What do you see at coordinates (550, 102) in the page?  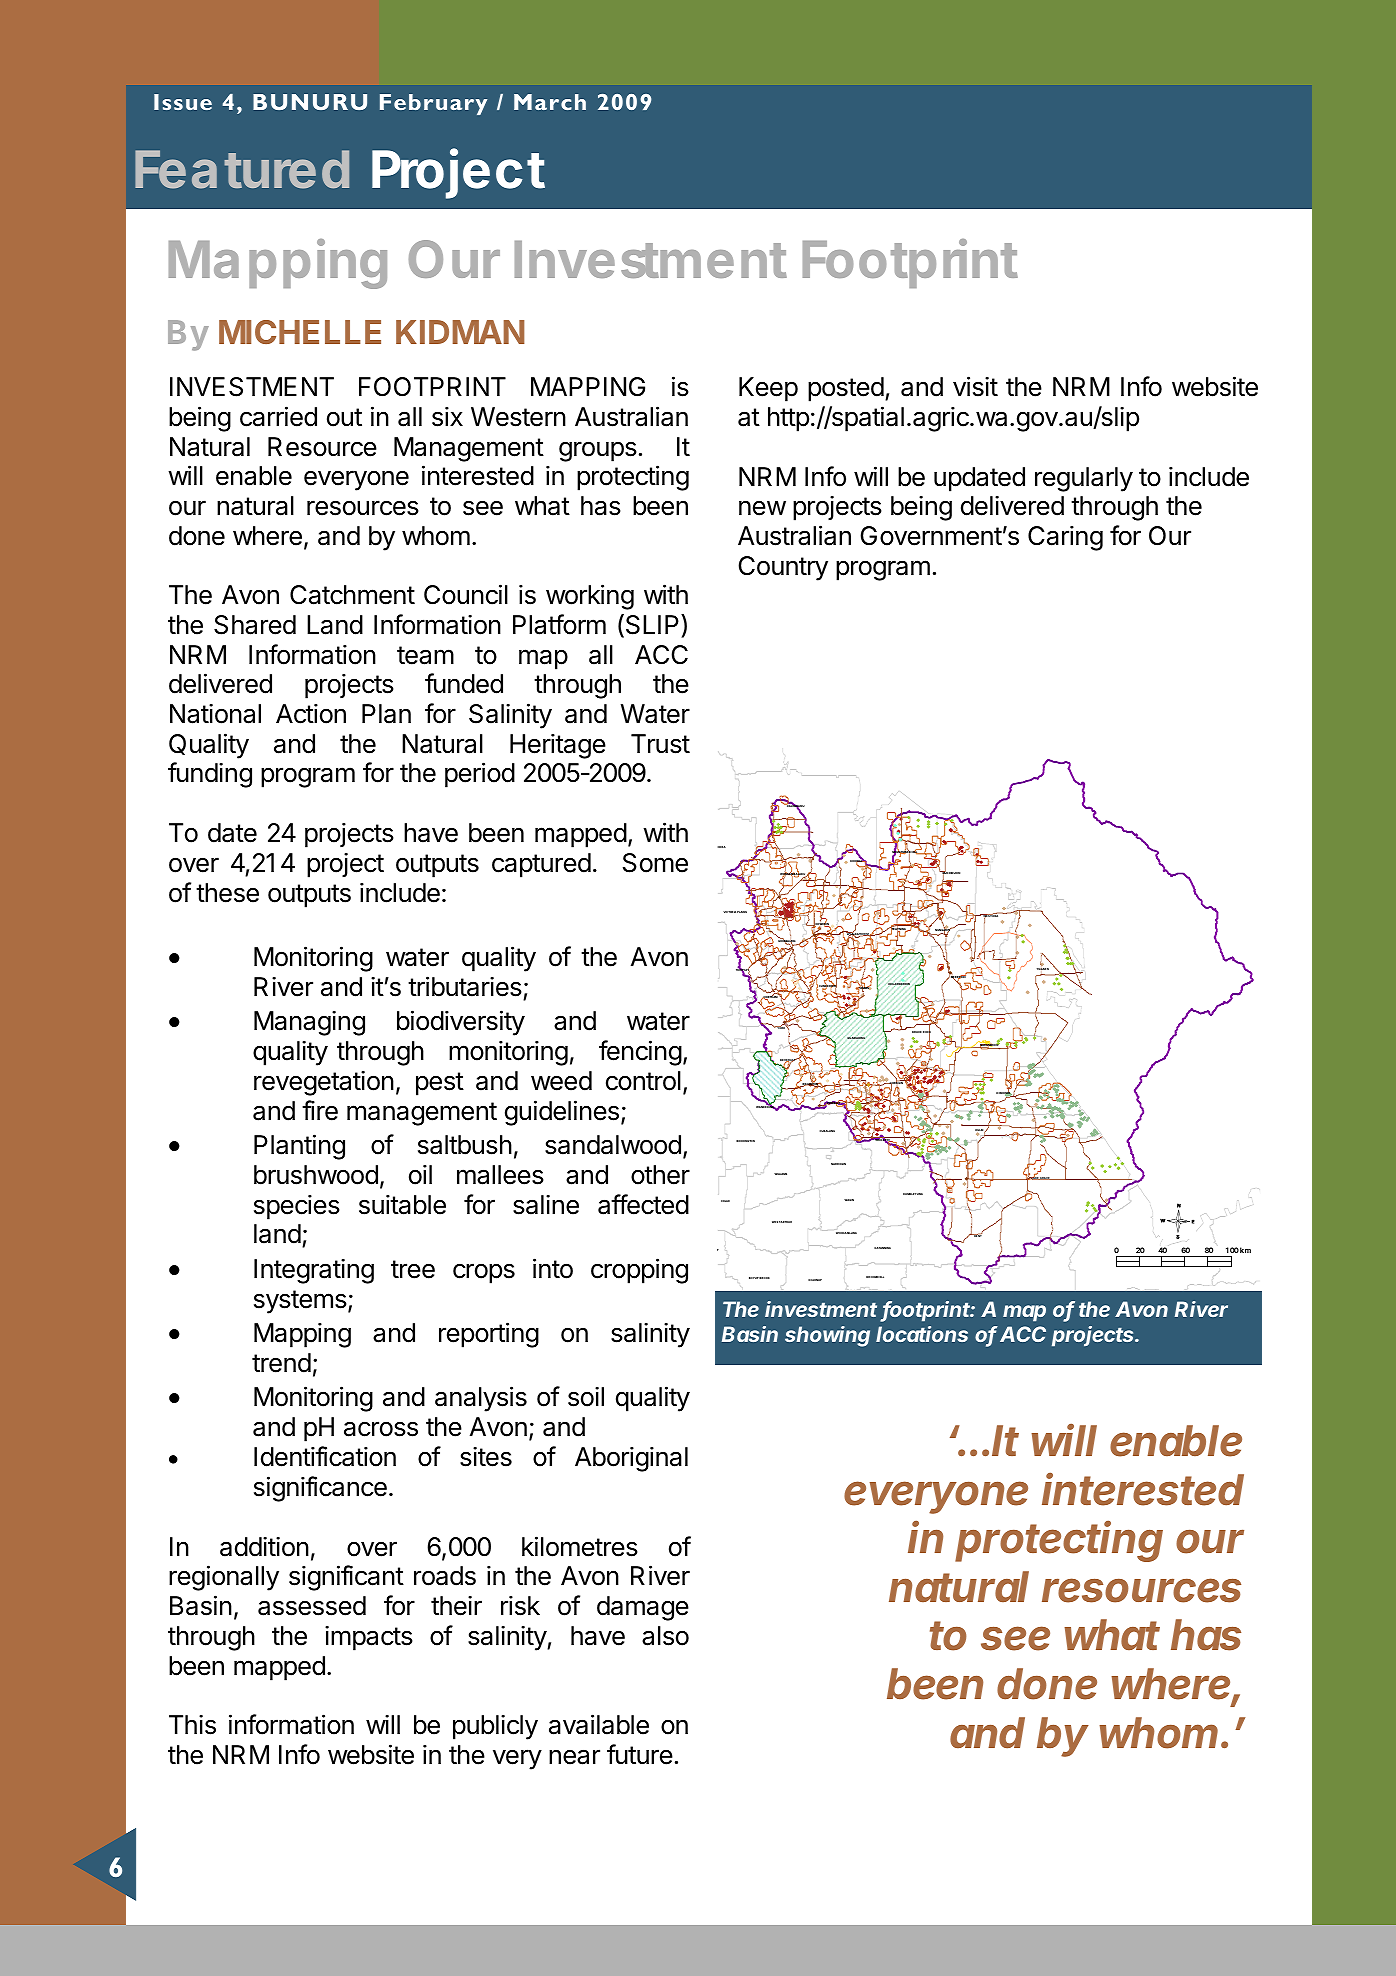 I see `March` at bounding box center [550, 102].
